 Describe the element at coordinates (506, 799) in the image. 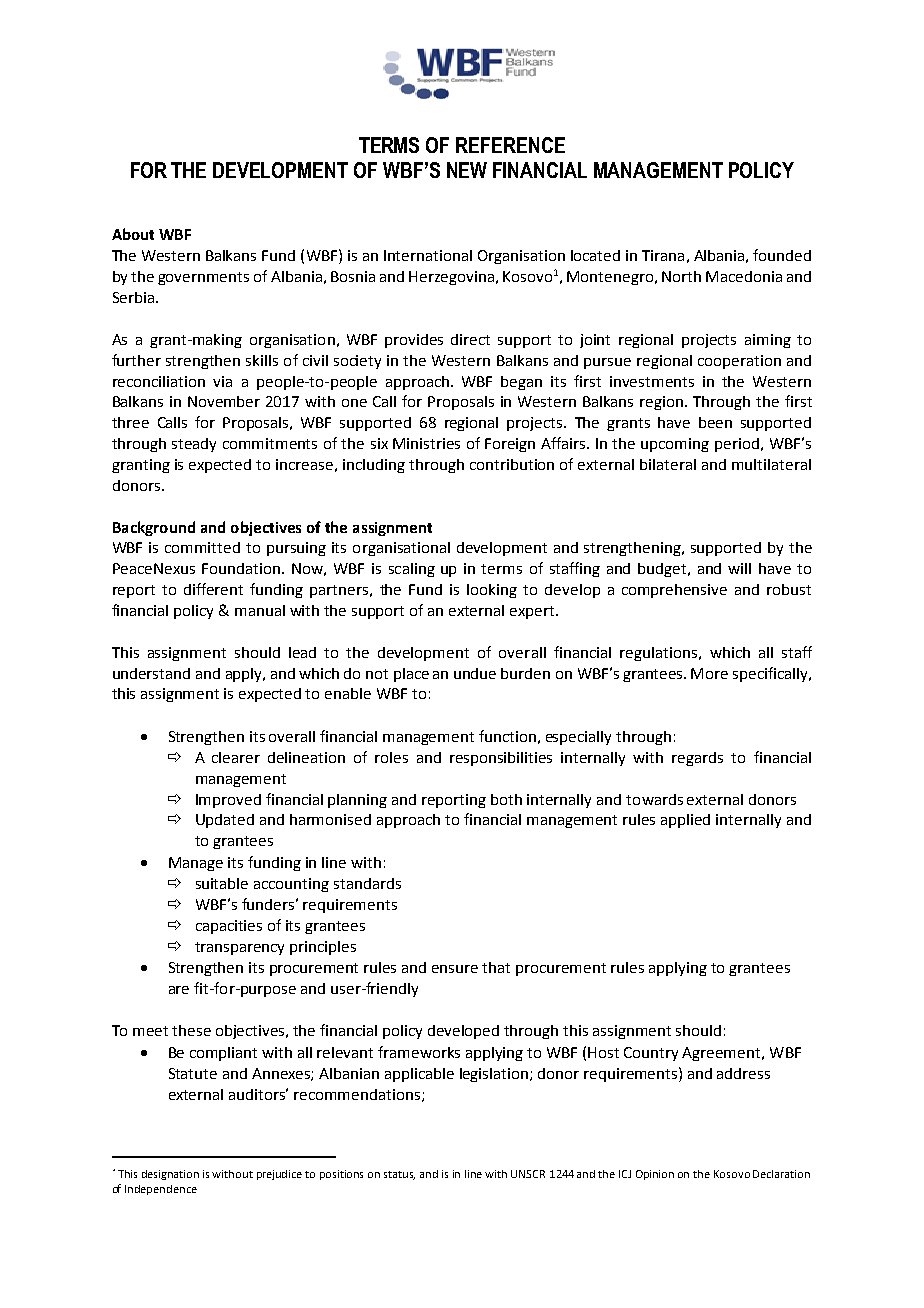

I see `both` at that location.
